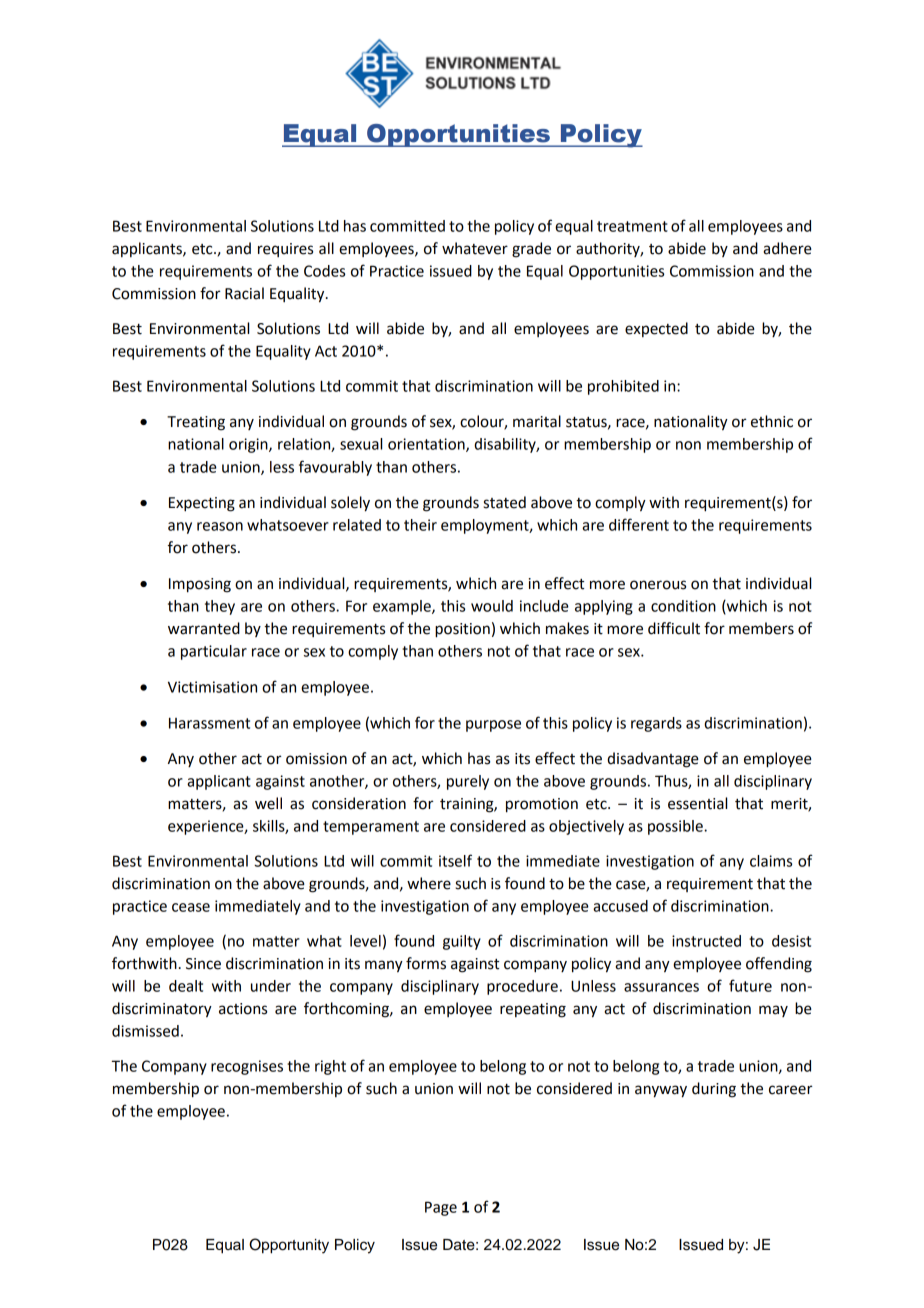 The image size is (924, 1308). I want to click on regards, so click(656, 724).
